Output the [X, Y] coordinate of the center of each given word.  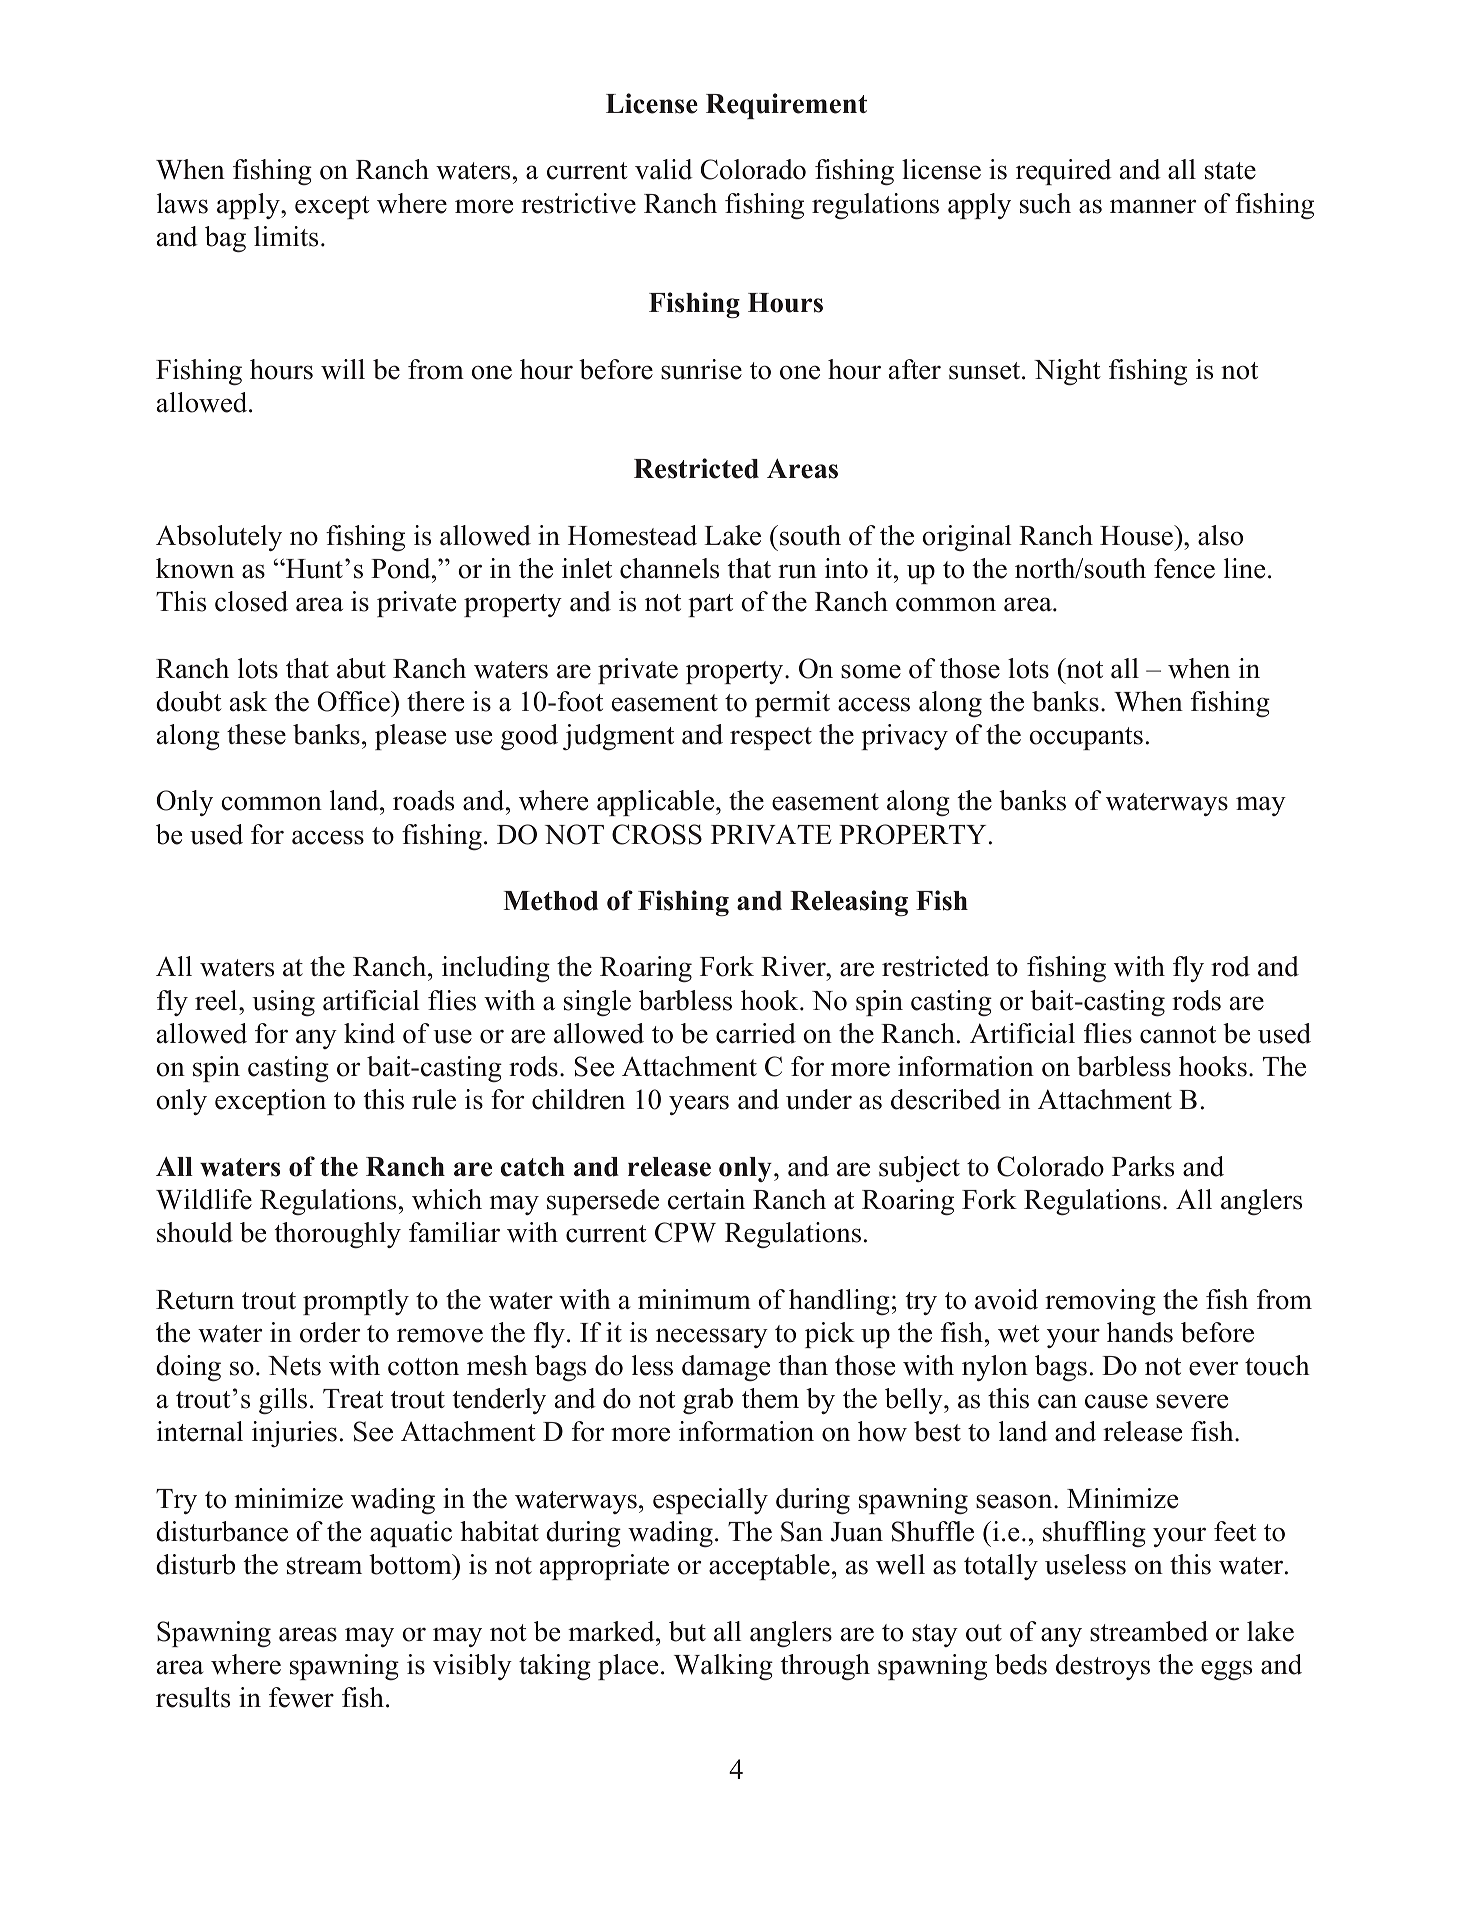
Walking [723, 1667]
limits [286, 236]
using [283, 1003]
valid [664, 169]
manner [1153, 206]
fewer [301, 1697]
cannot [1178, 1035]
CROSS [657, 834]
